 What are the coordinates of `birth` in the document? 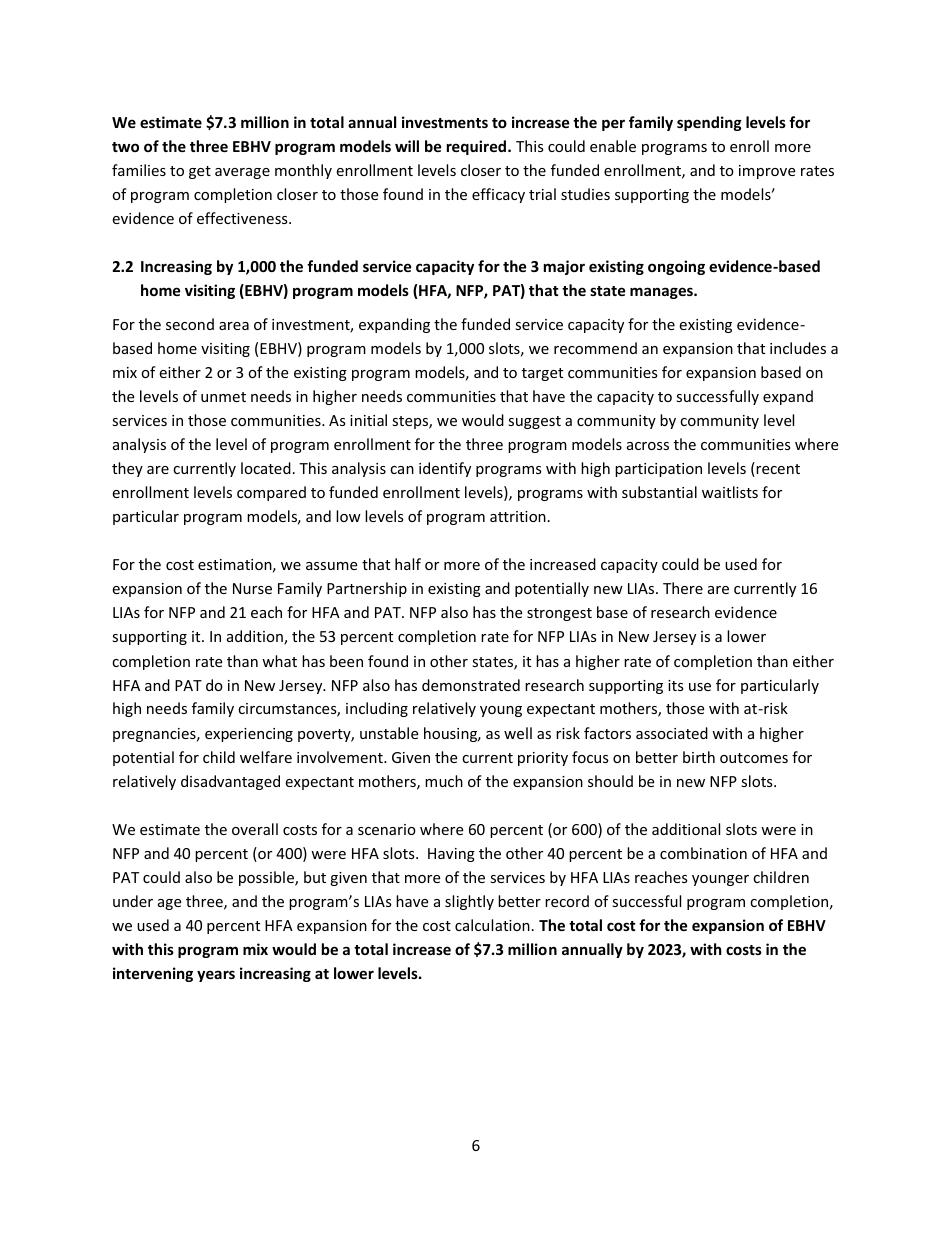 It's located at (699, 757).
